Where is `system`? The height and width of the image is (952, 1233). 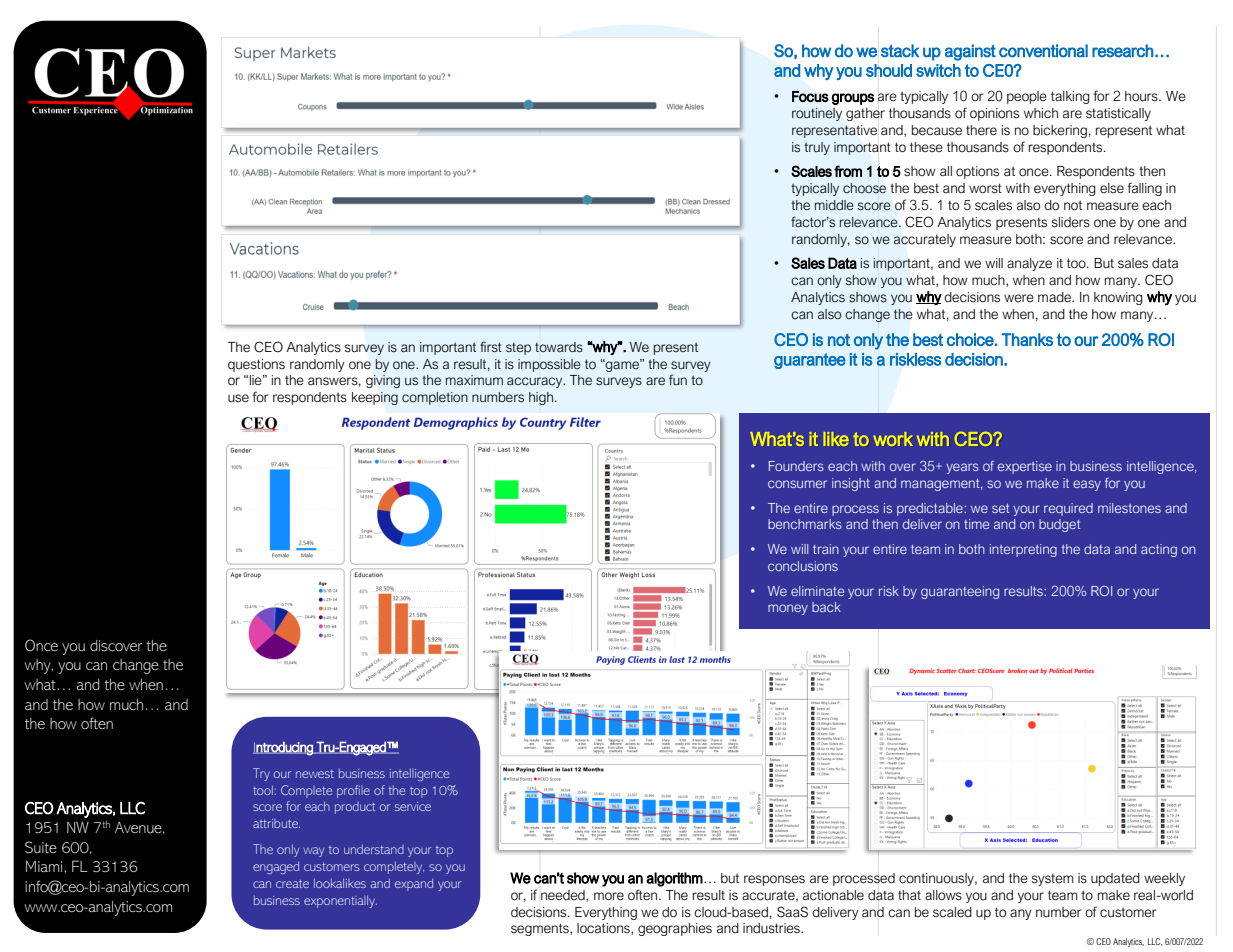 system is located at coordinates (1052, 880).
